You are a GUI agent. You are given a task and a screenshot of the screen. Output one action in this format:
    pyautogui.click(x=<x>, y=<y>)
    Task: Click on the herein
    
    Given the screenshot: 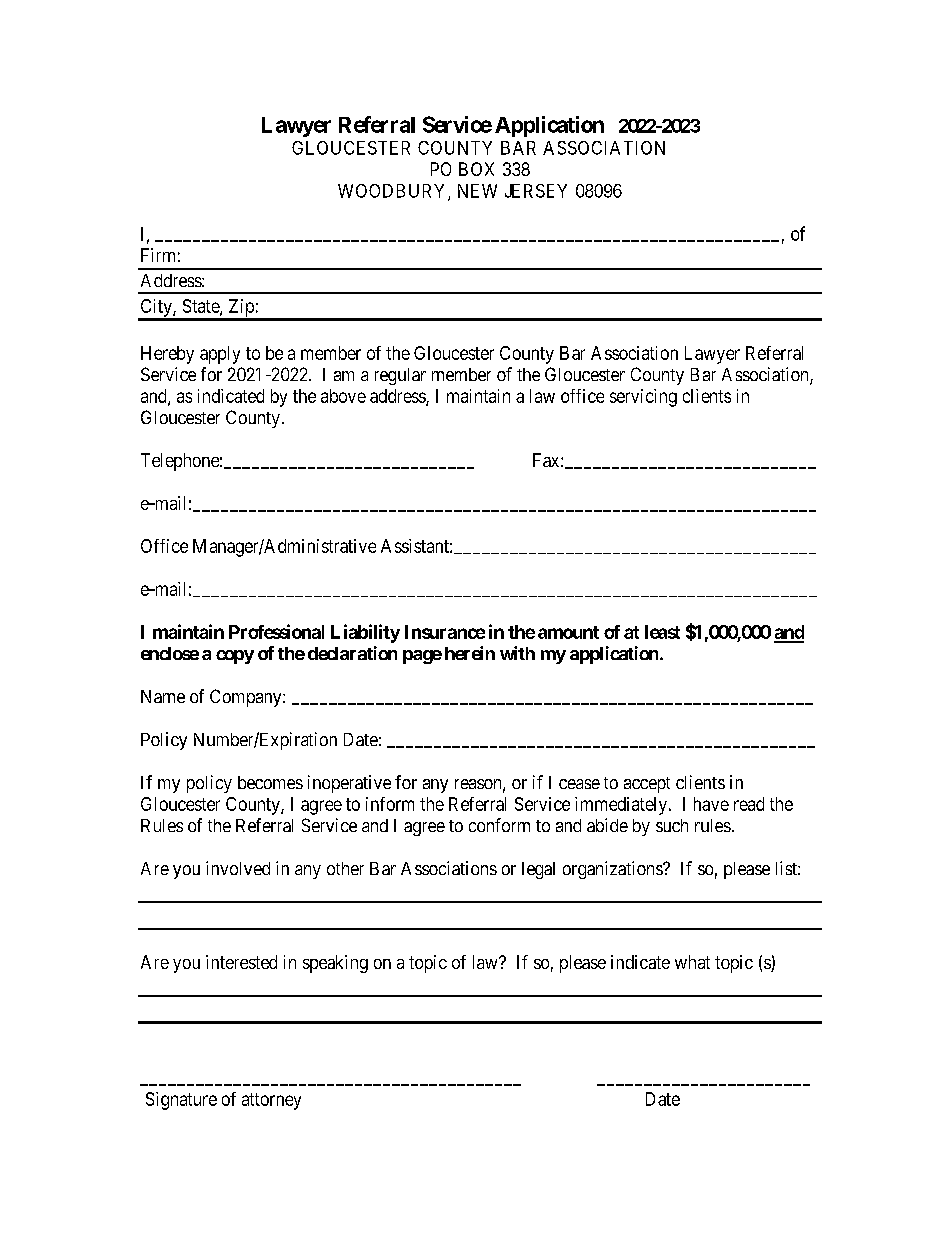 What is the action you would take?
    pyautogui.click(x=470, y=653)
